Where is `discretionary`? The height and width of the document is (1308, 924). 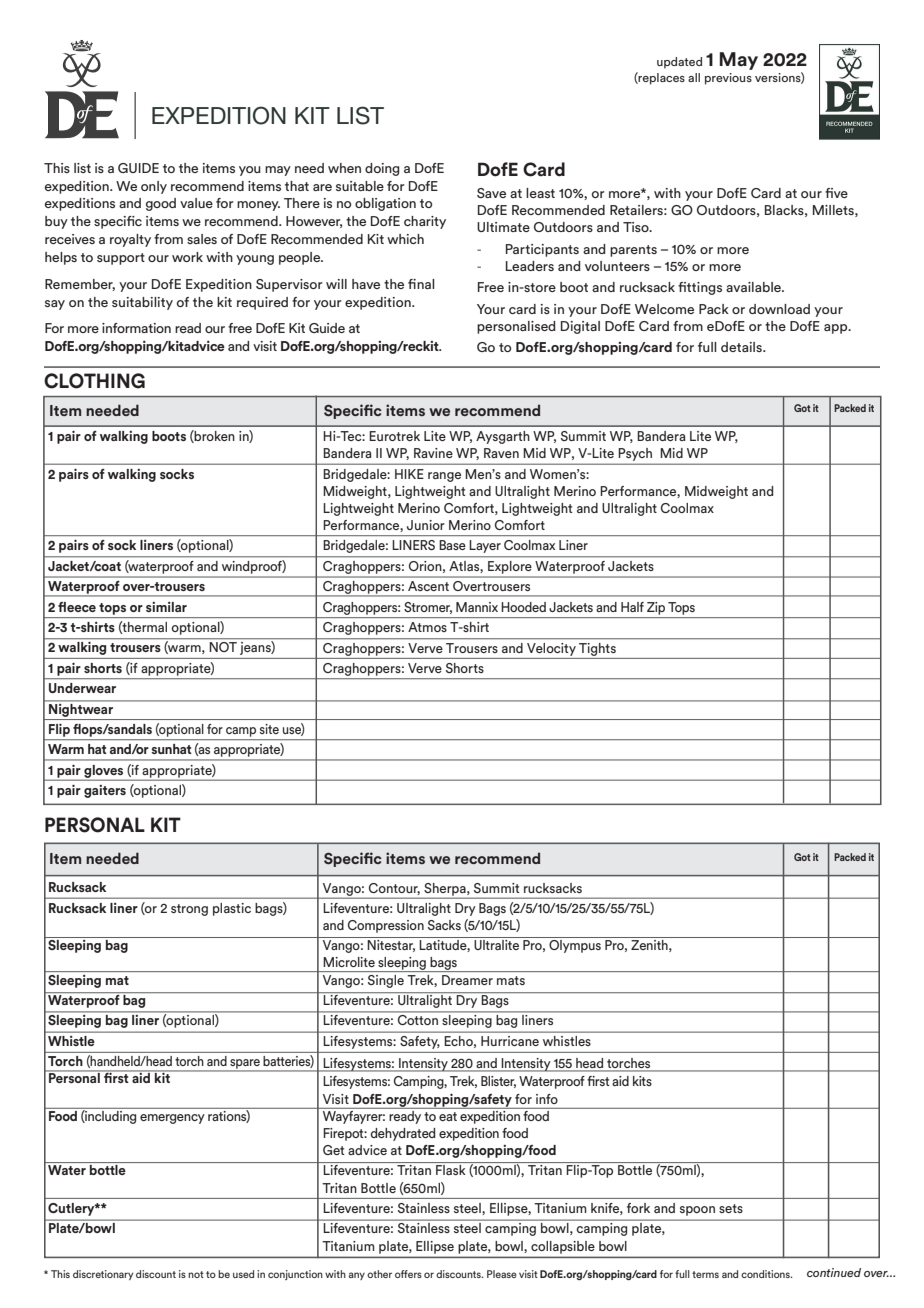
discretionary is located at coordinates (103, 1275).
